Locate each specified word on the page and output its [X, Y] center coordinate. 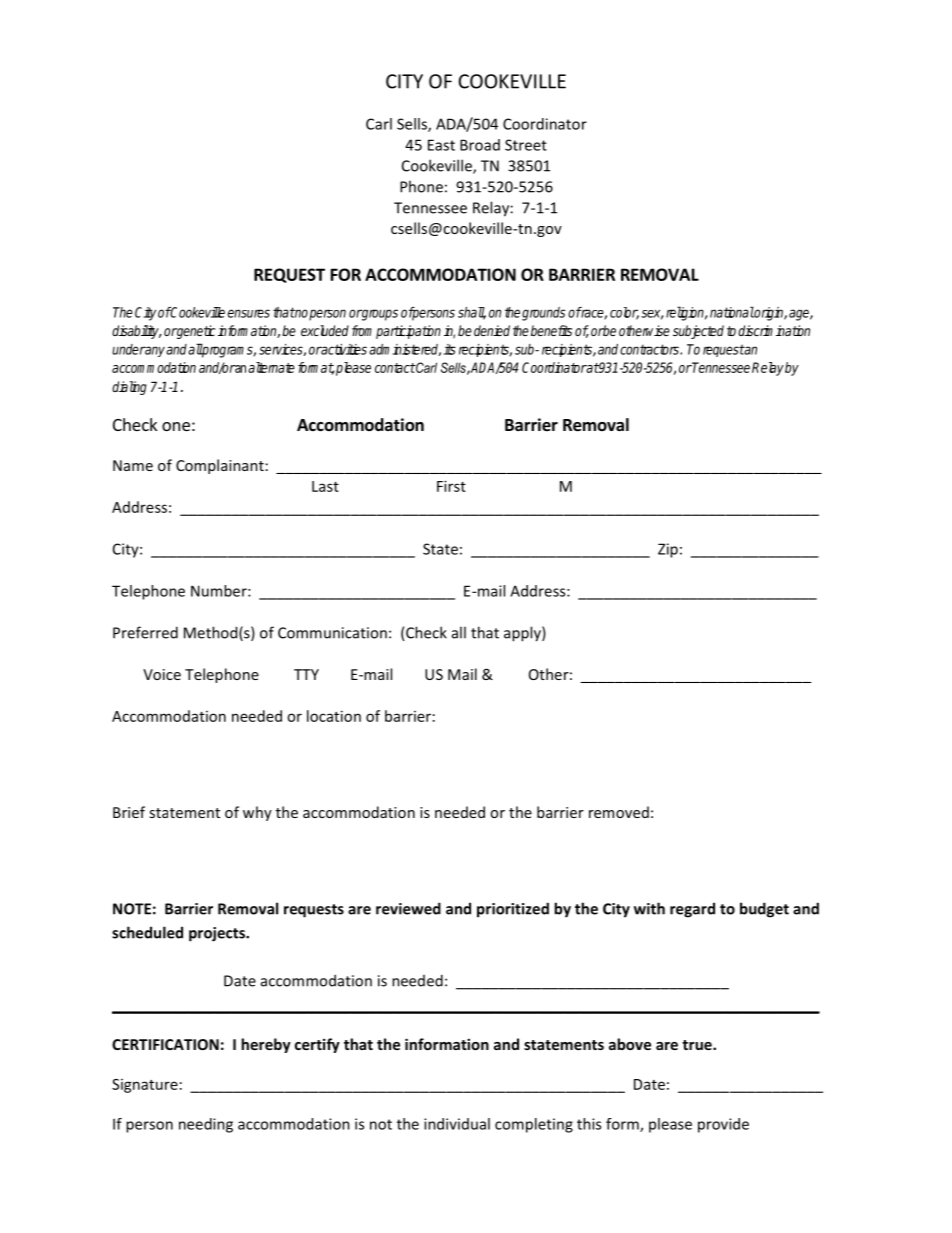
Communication [332, 633]
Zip [668, 550]
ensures [249, 313]
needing [206, 1125]
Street [526, 145]
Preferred [145, 632]
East [441, 145]
